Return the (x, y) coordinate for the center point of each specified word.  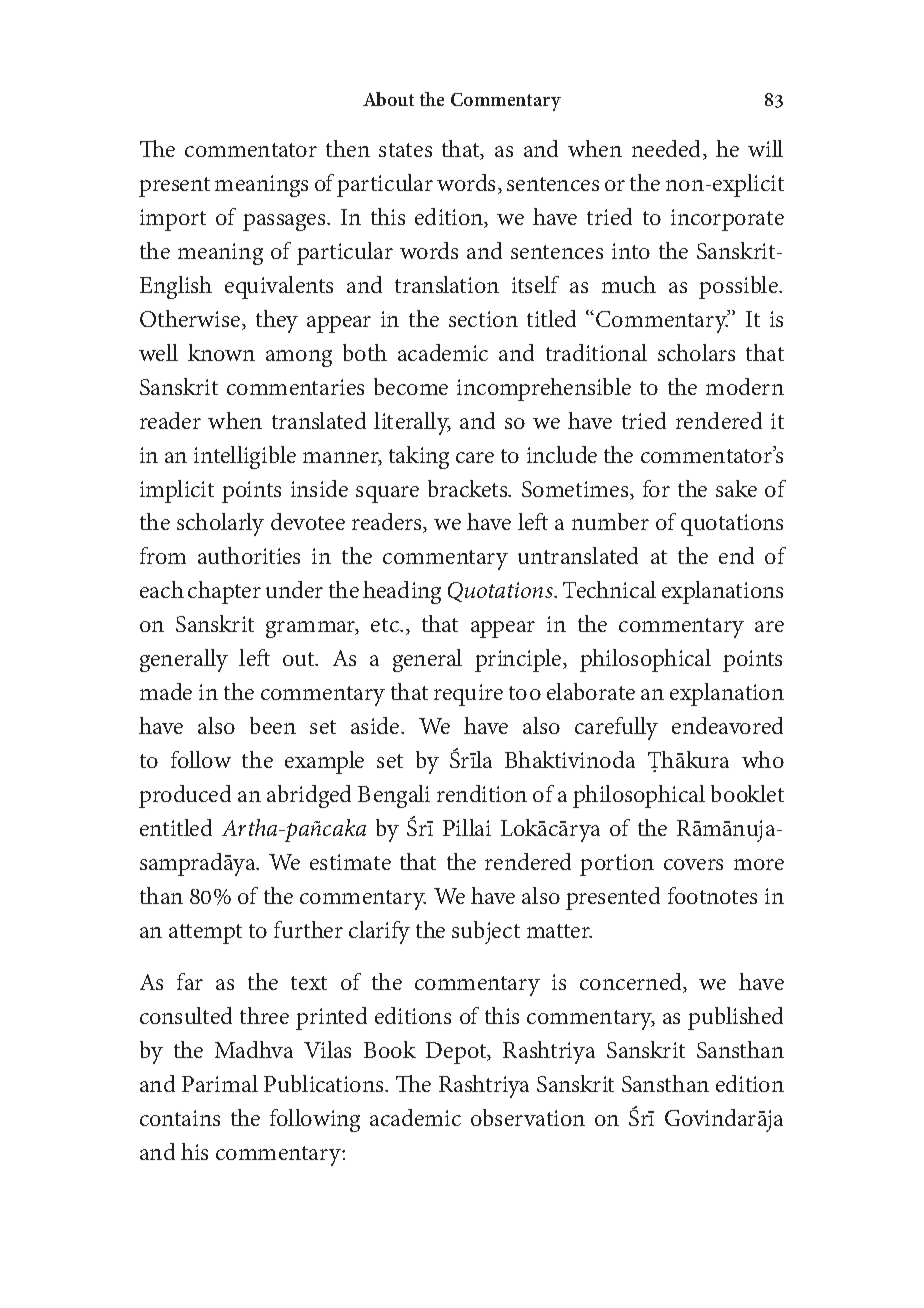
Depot (457, 1053)
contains (180, 1118)
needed (668, 150)
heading (402, 592)
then (348, 148)
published (735, 1018)
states (405, 150)
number (610, 521)
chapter (224, 592)
